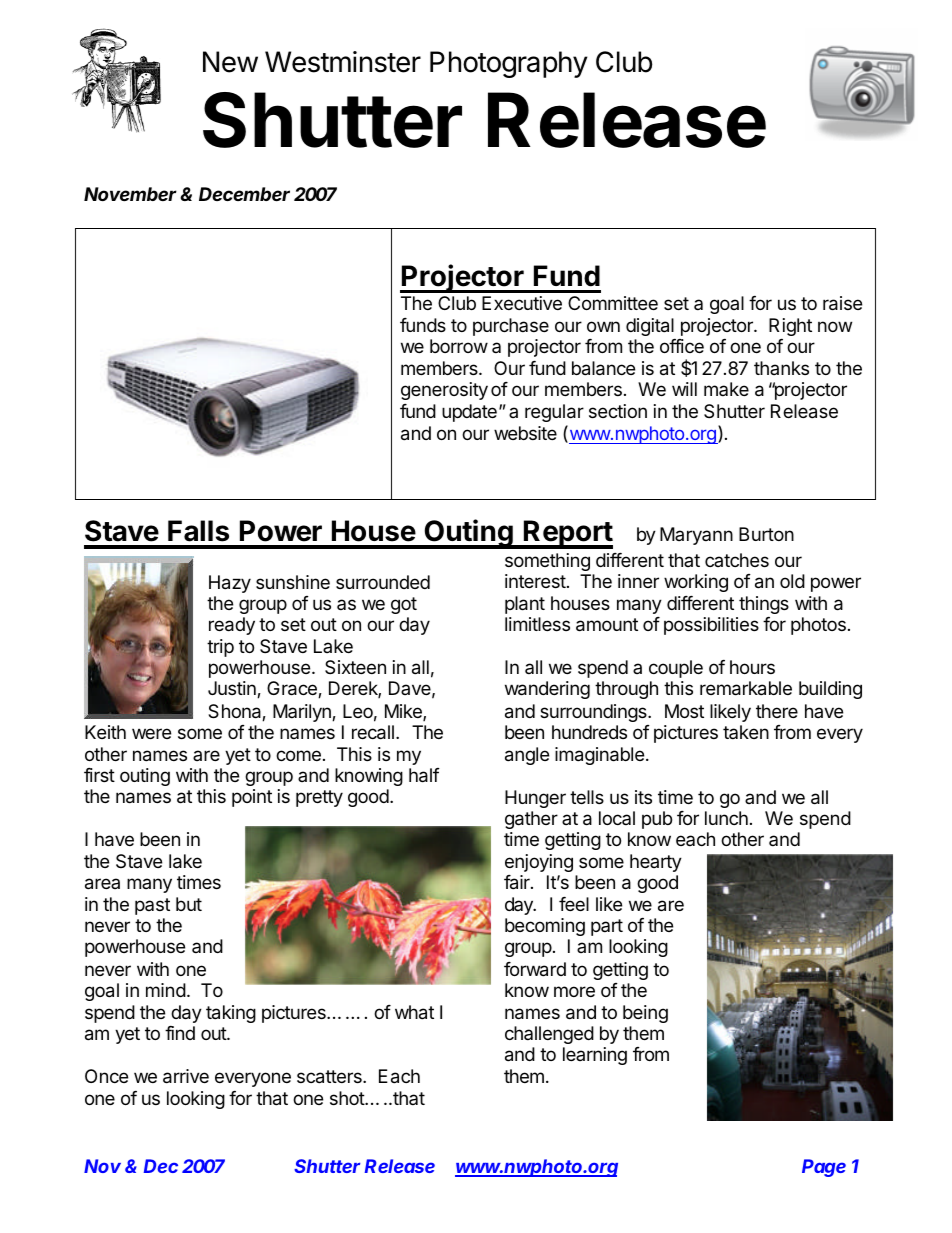 This screenshot has width=952, height=1233. I want to click on update, so click(469, 413).
